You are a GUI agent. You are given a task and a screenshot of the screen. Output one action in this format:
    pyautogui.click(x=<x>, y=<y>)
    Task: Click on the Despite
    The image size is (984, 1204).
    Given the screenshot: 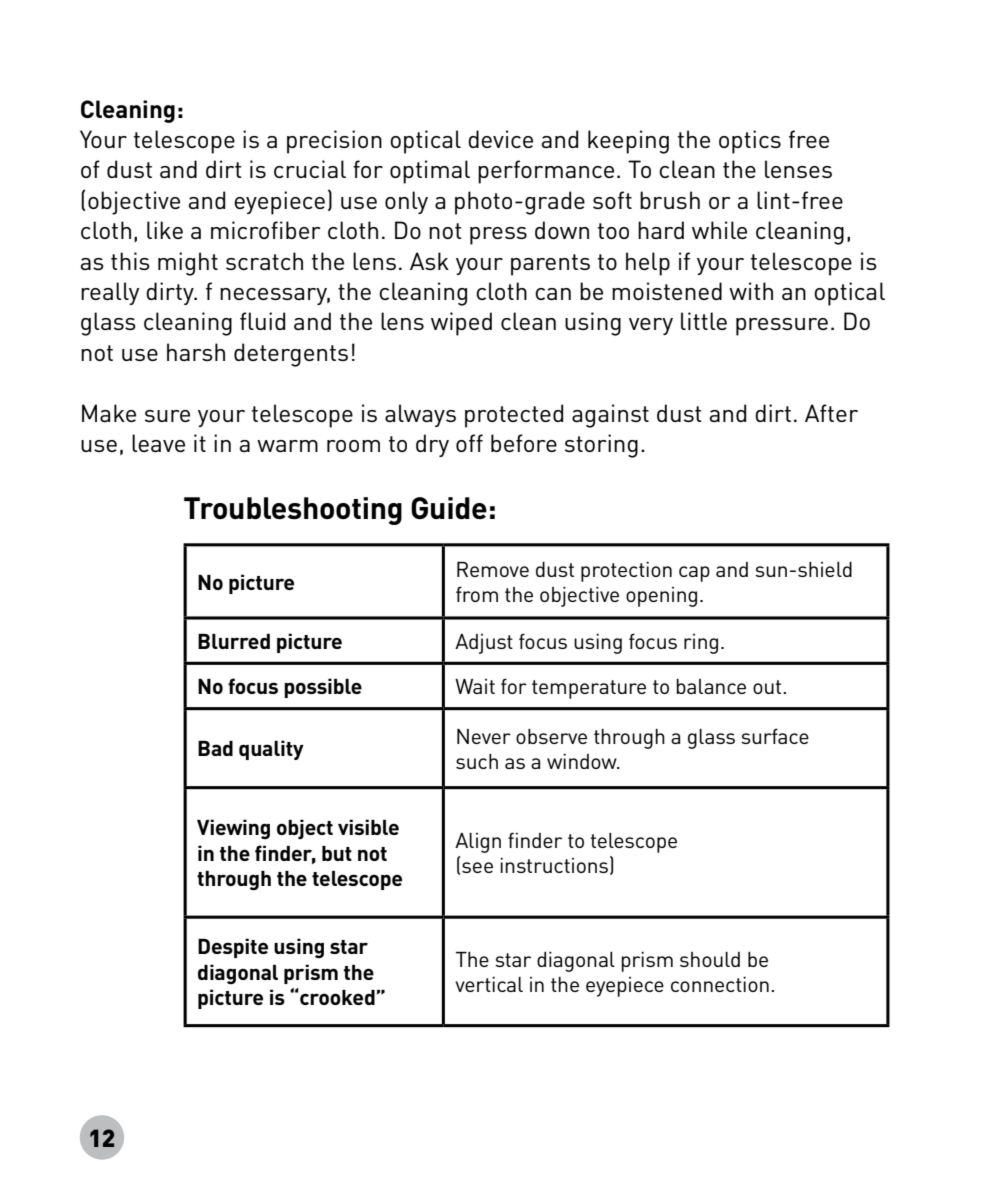 What is the action you would take?
    pyautogui.click(x=233, y=948)
